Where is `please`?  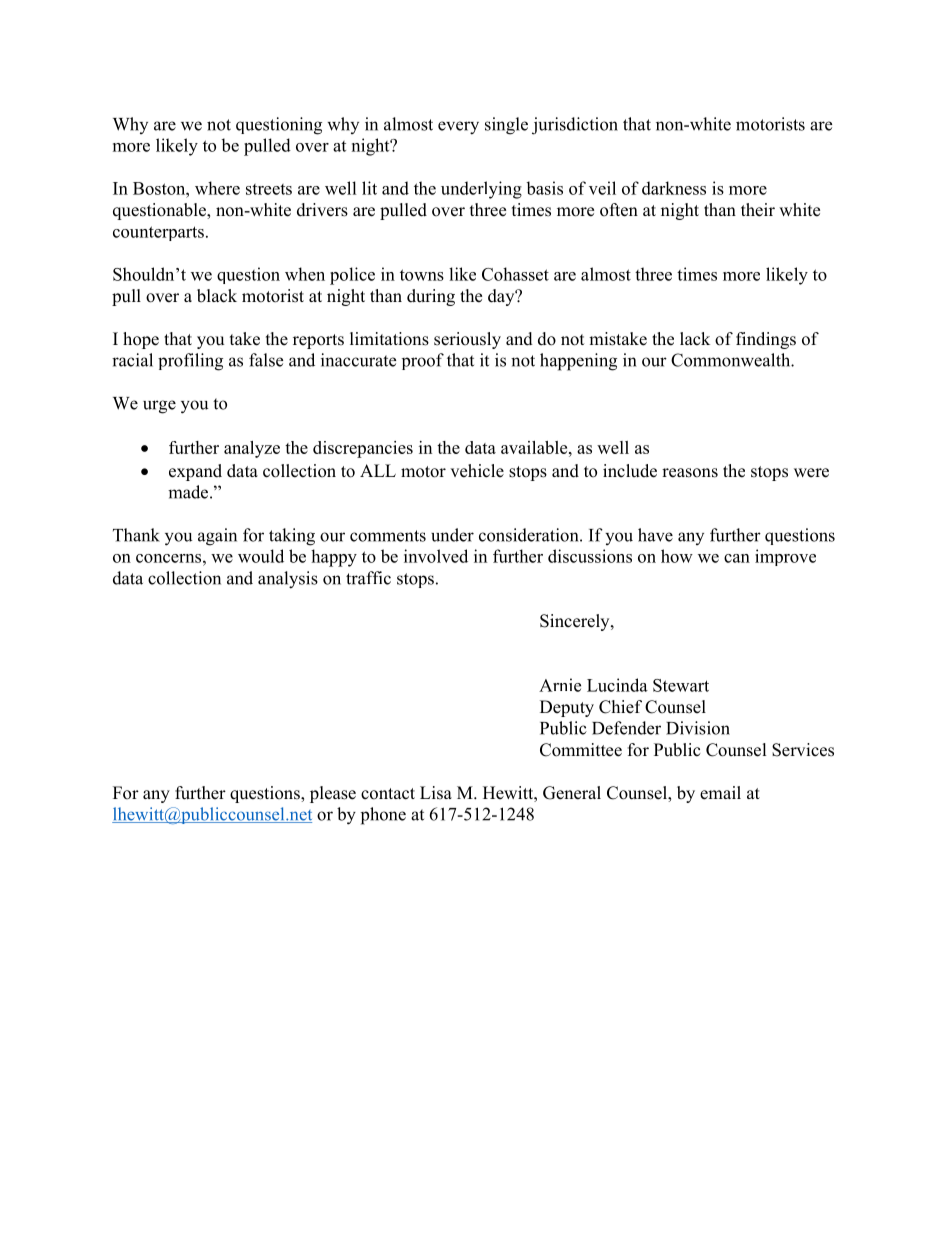
please is located at coordinates (333, 794).
